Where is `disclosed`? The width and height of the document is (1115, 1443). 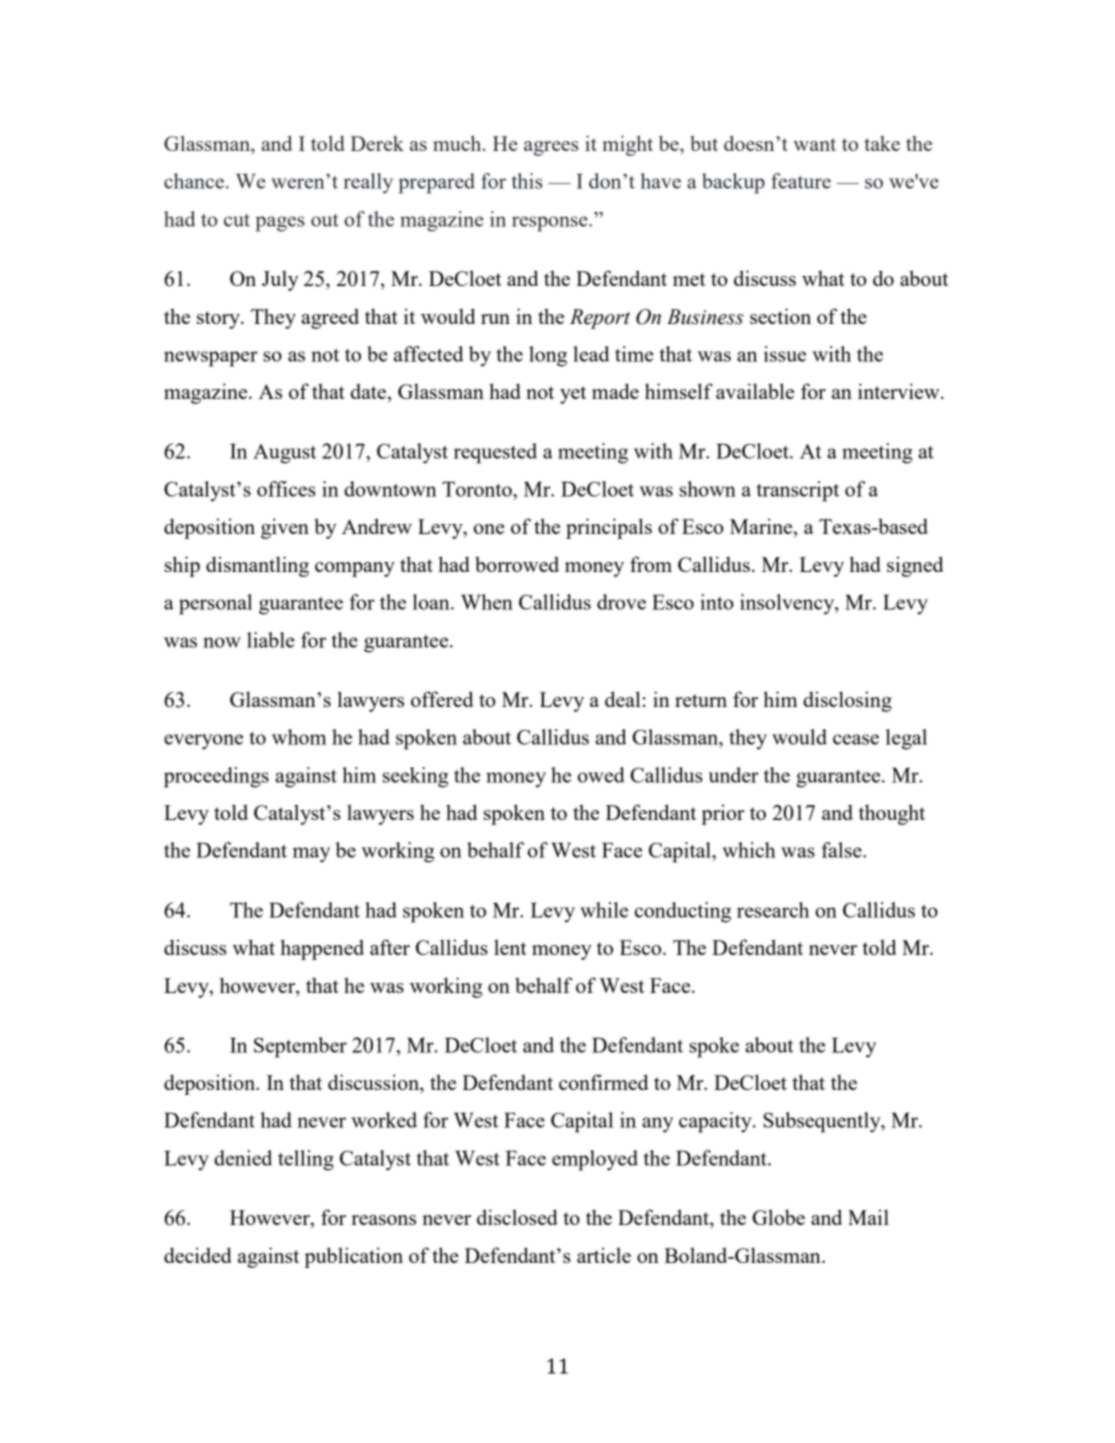 disclosed is located at coordinates (517, 1217).
